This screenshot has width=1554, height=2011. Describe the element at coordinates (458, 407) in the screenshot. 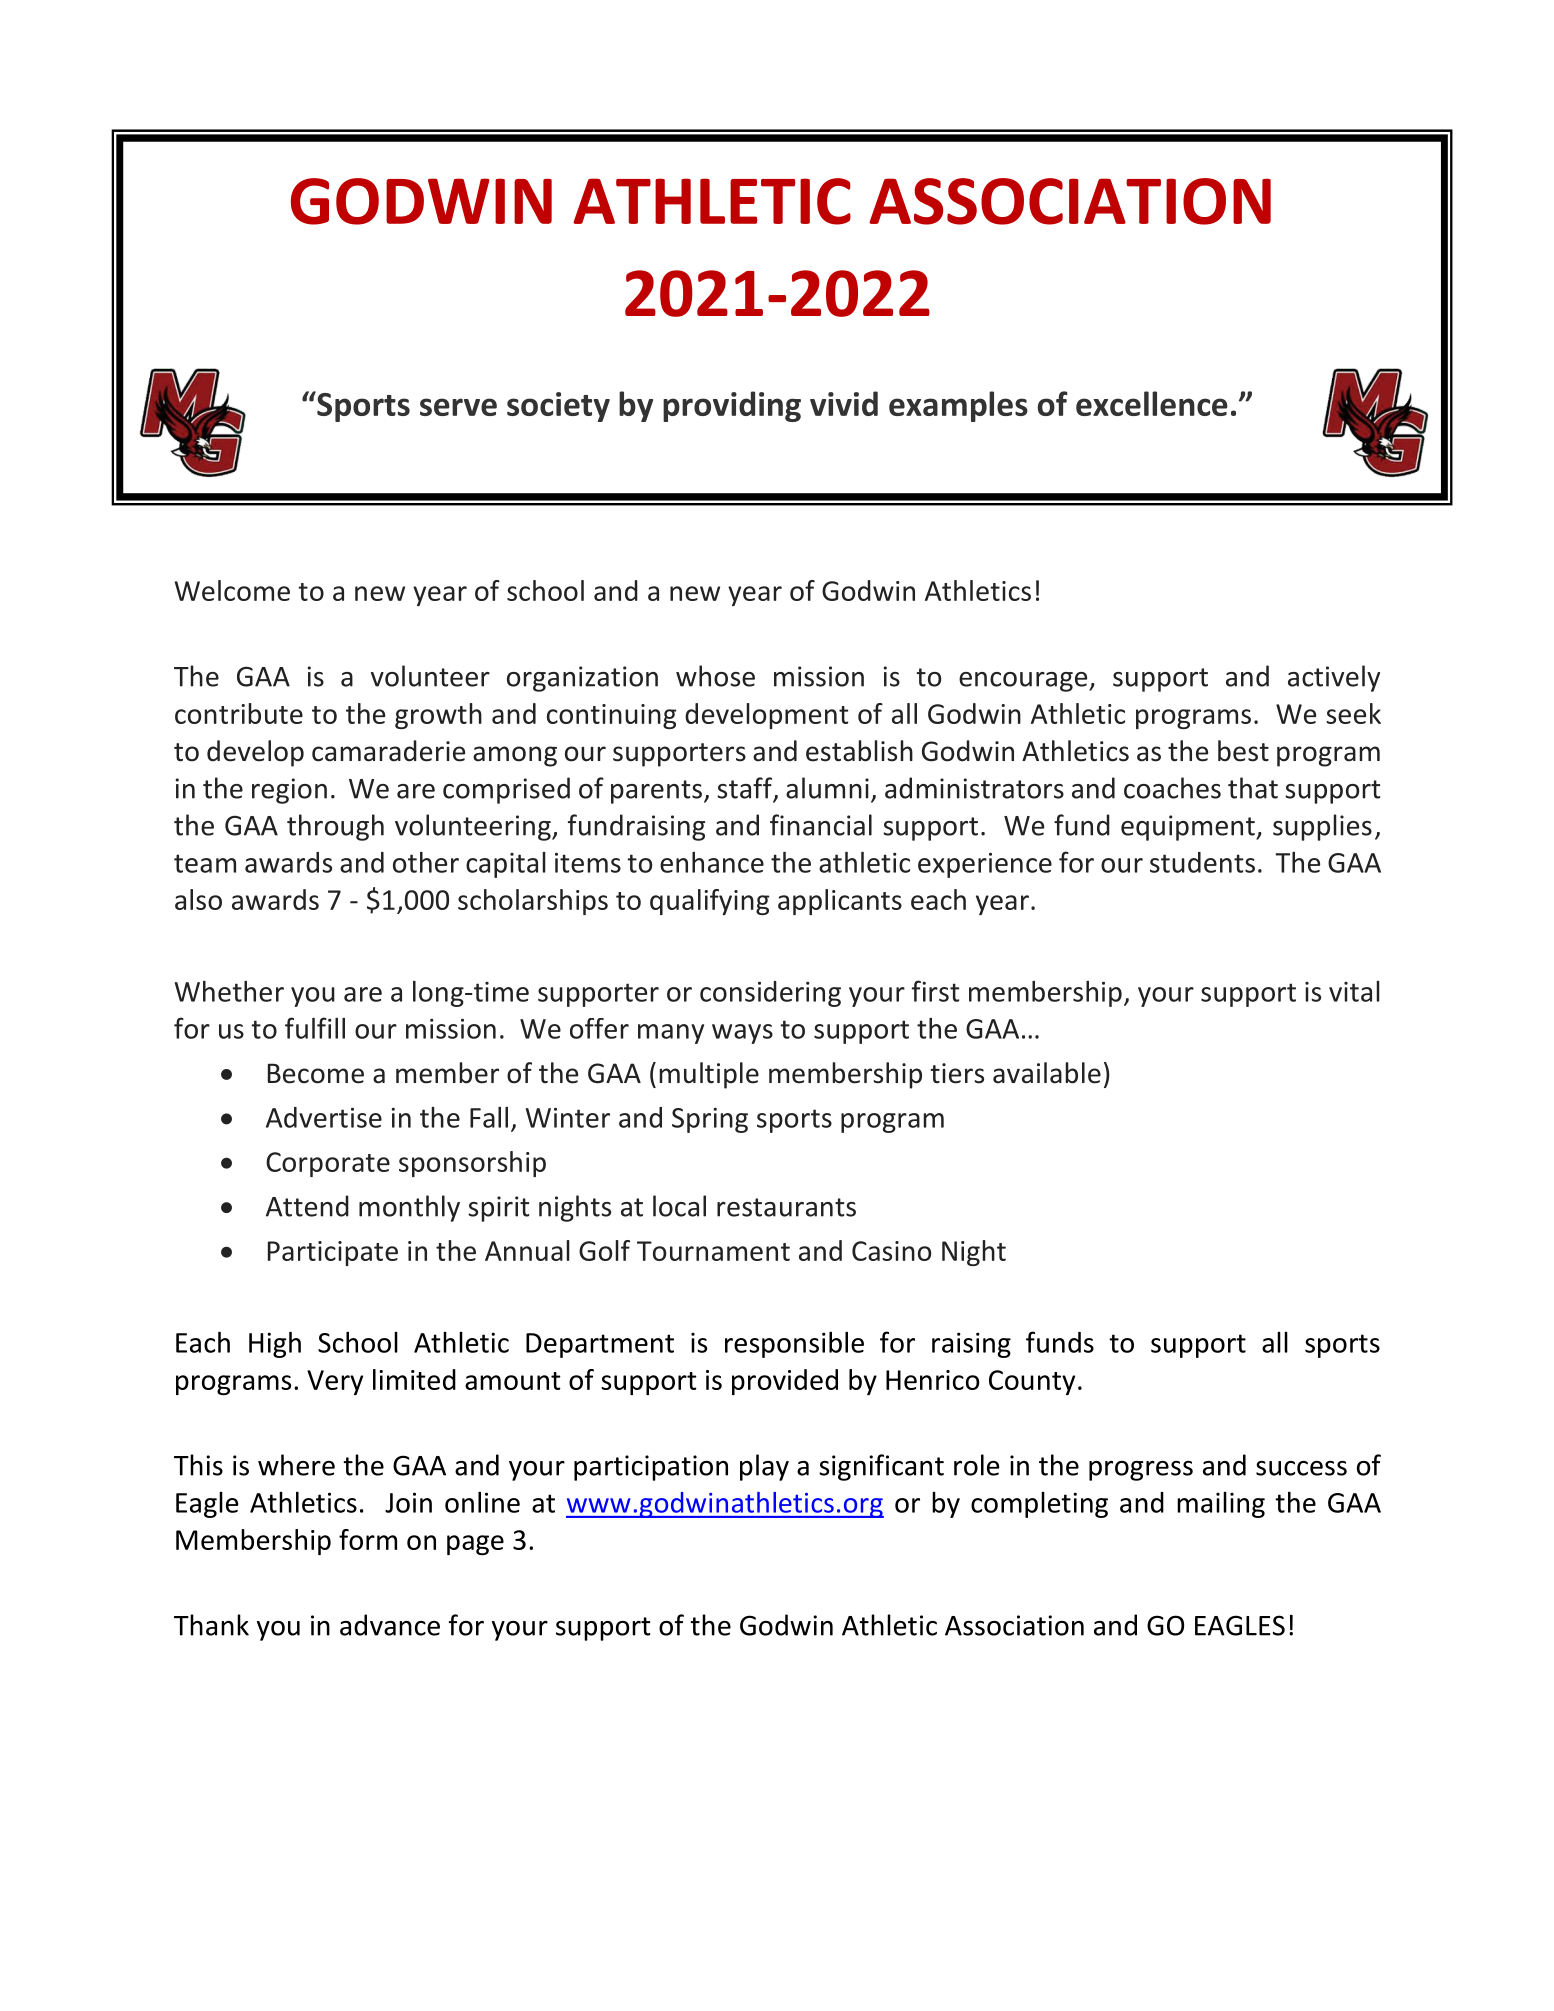

I see `serve` at that location.
